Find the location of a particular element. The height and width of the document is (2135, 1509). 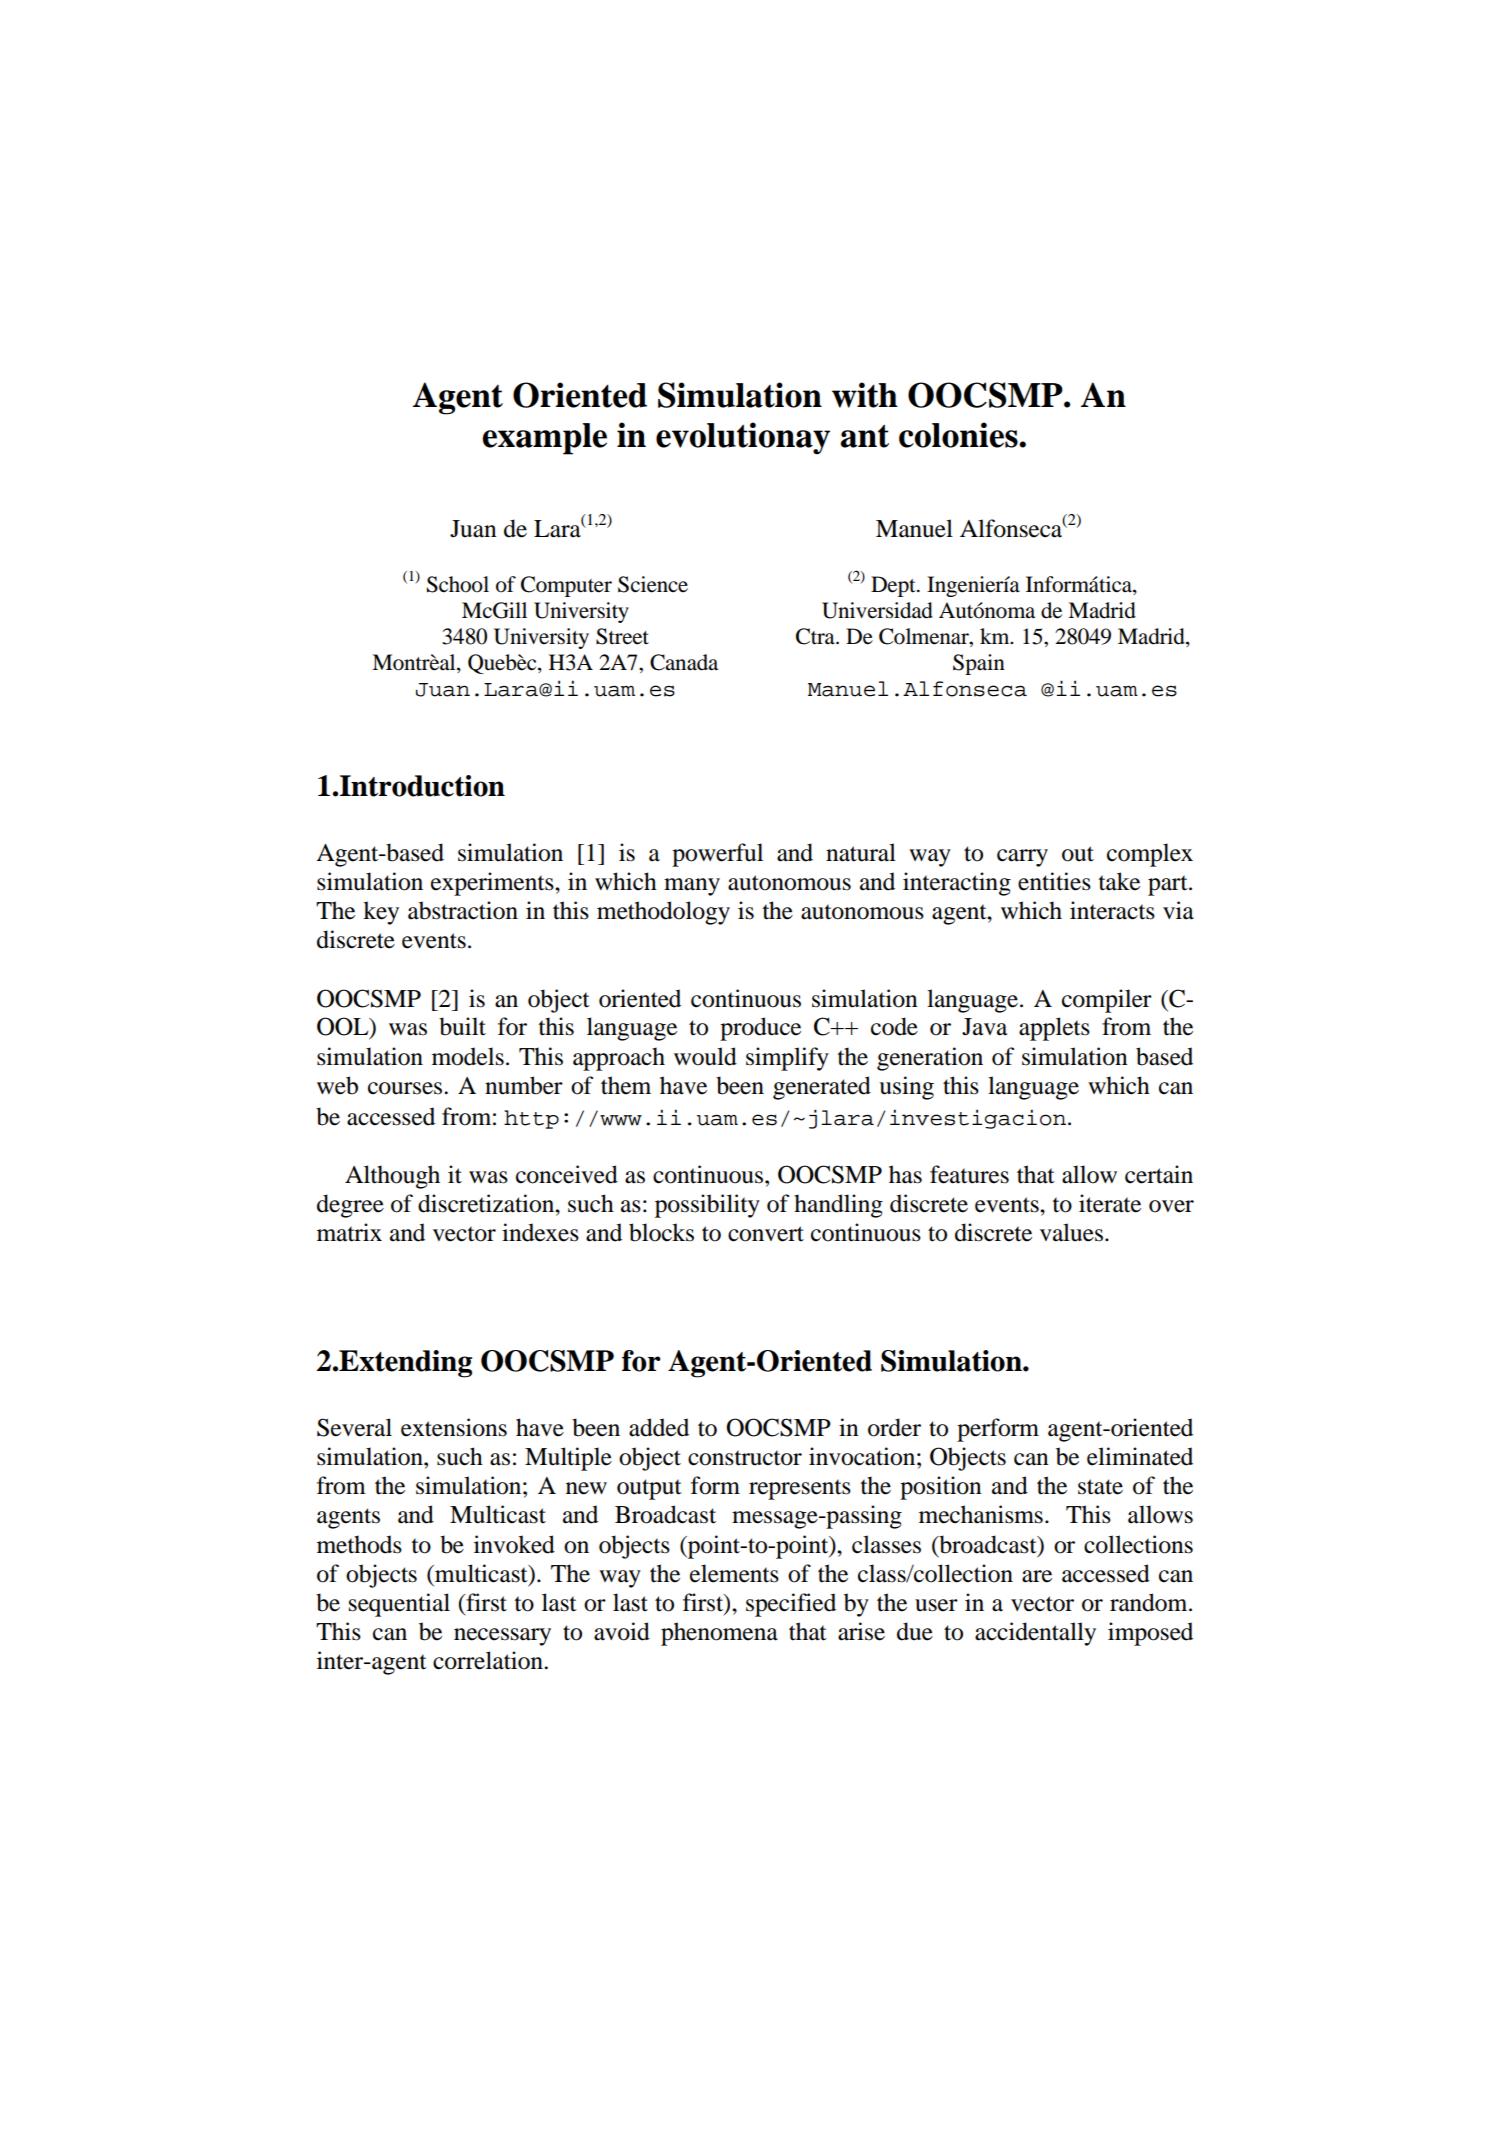

colonies is located at coordinates (959, 435).
